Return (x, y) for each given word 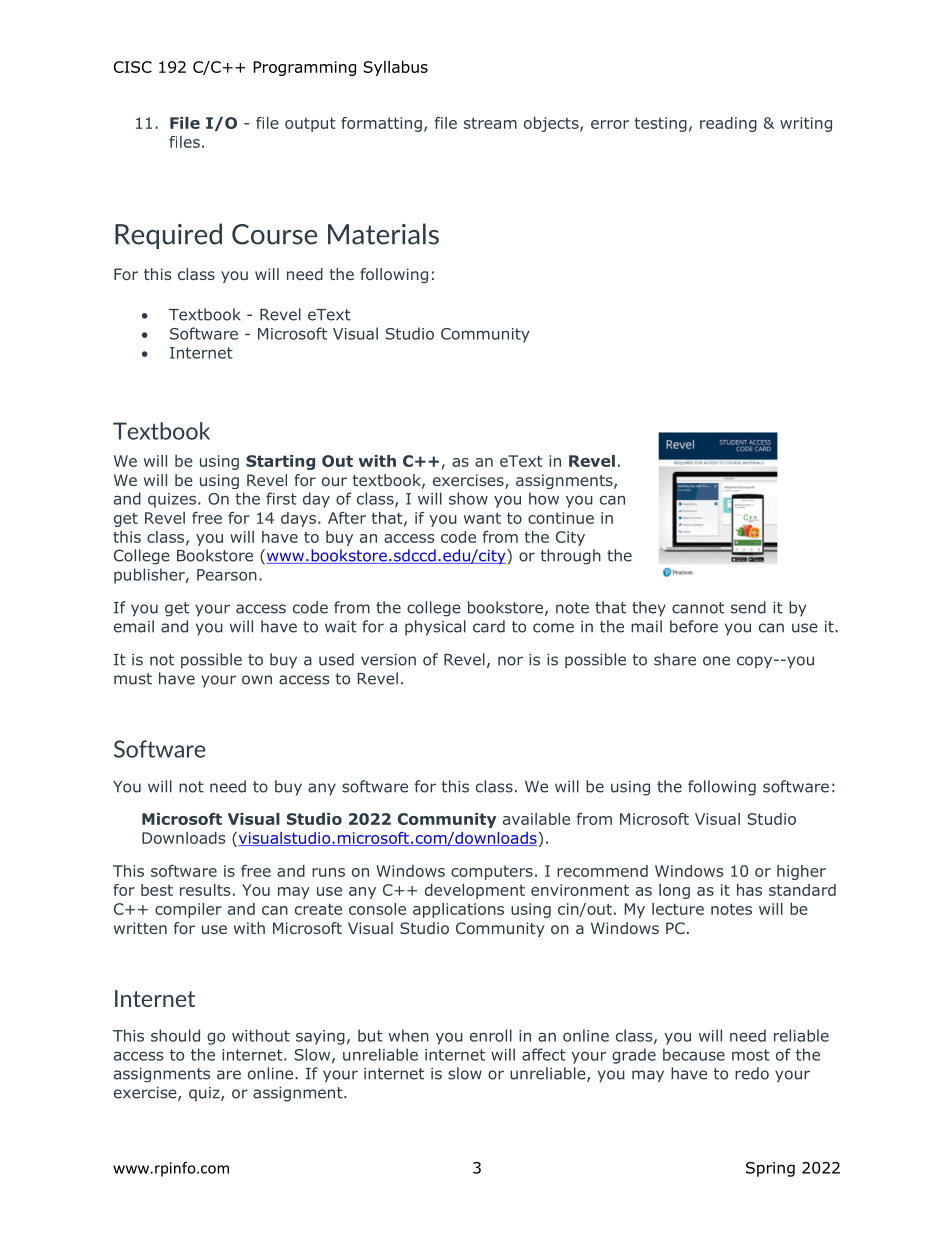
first (281, 498)
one (716, 661)
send (748, 607)
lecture (678, 909)
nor (510, 661)
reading (728, 124)
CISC (133, 67)
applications (458, 910)
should (175, 1035)
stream (490, 123)
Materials (383, 234)
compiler (188, 910)
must (133, 679)
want (482, 518)
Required (168, 236)
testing (661, 124)
